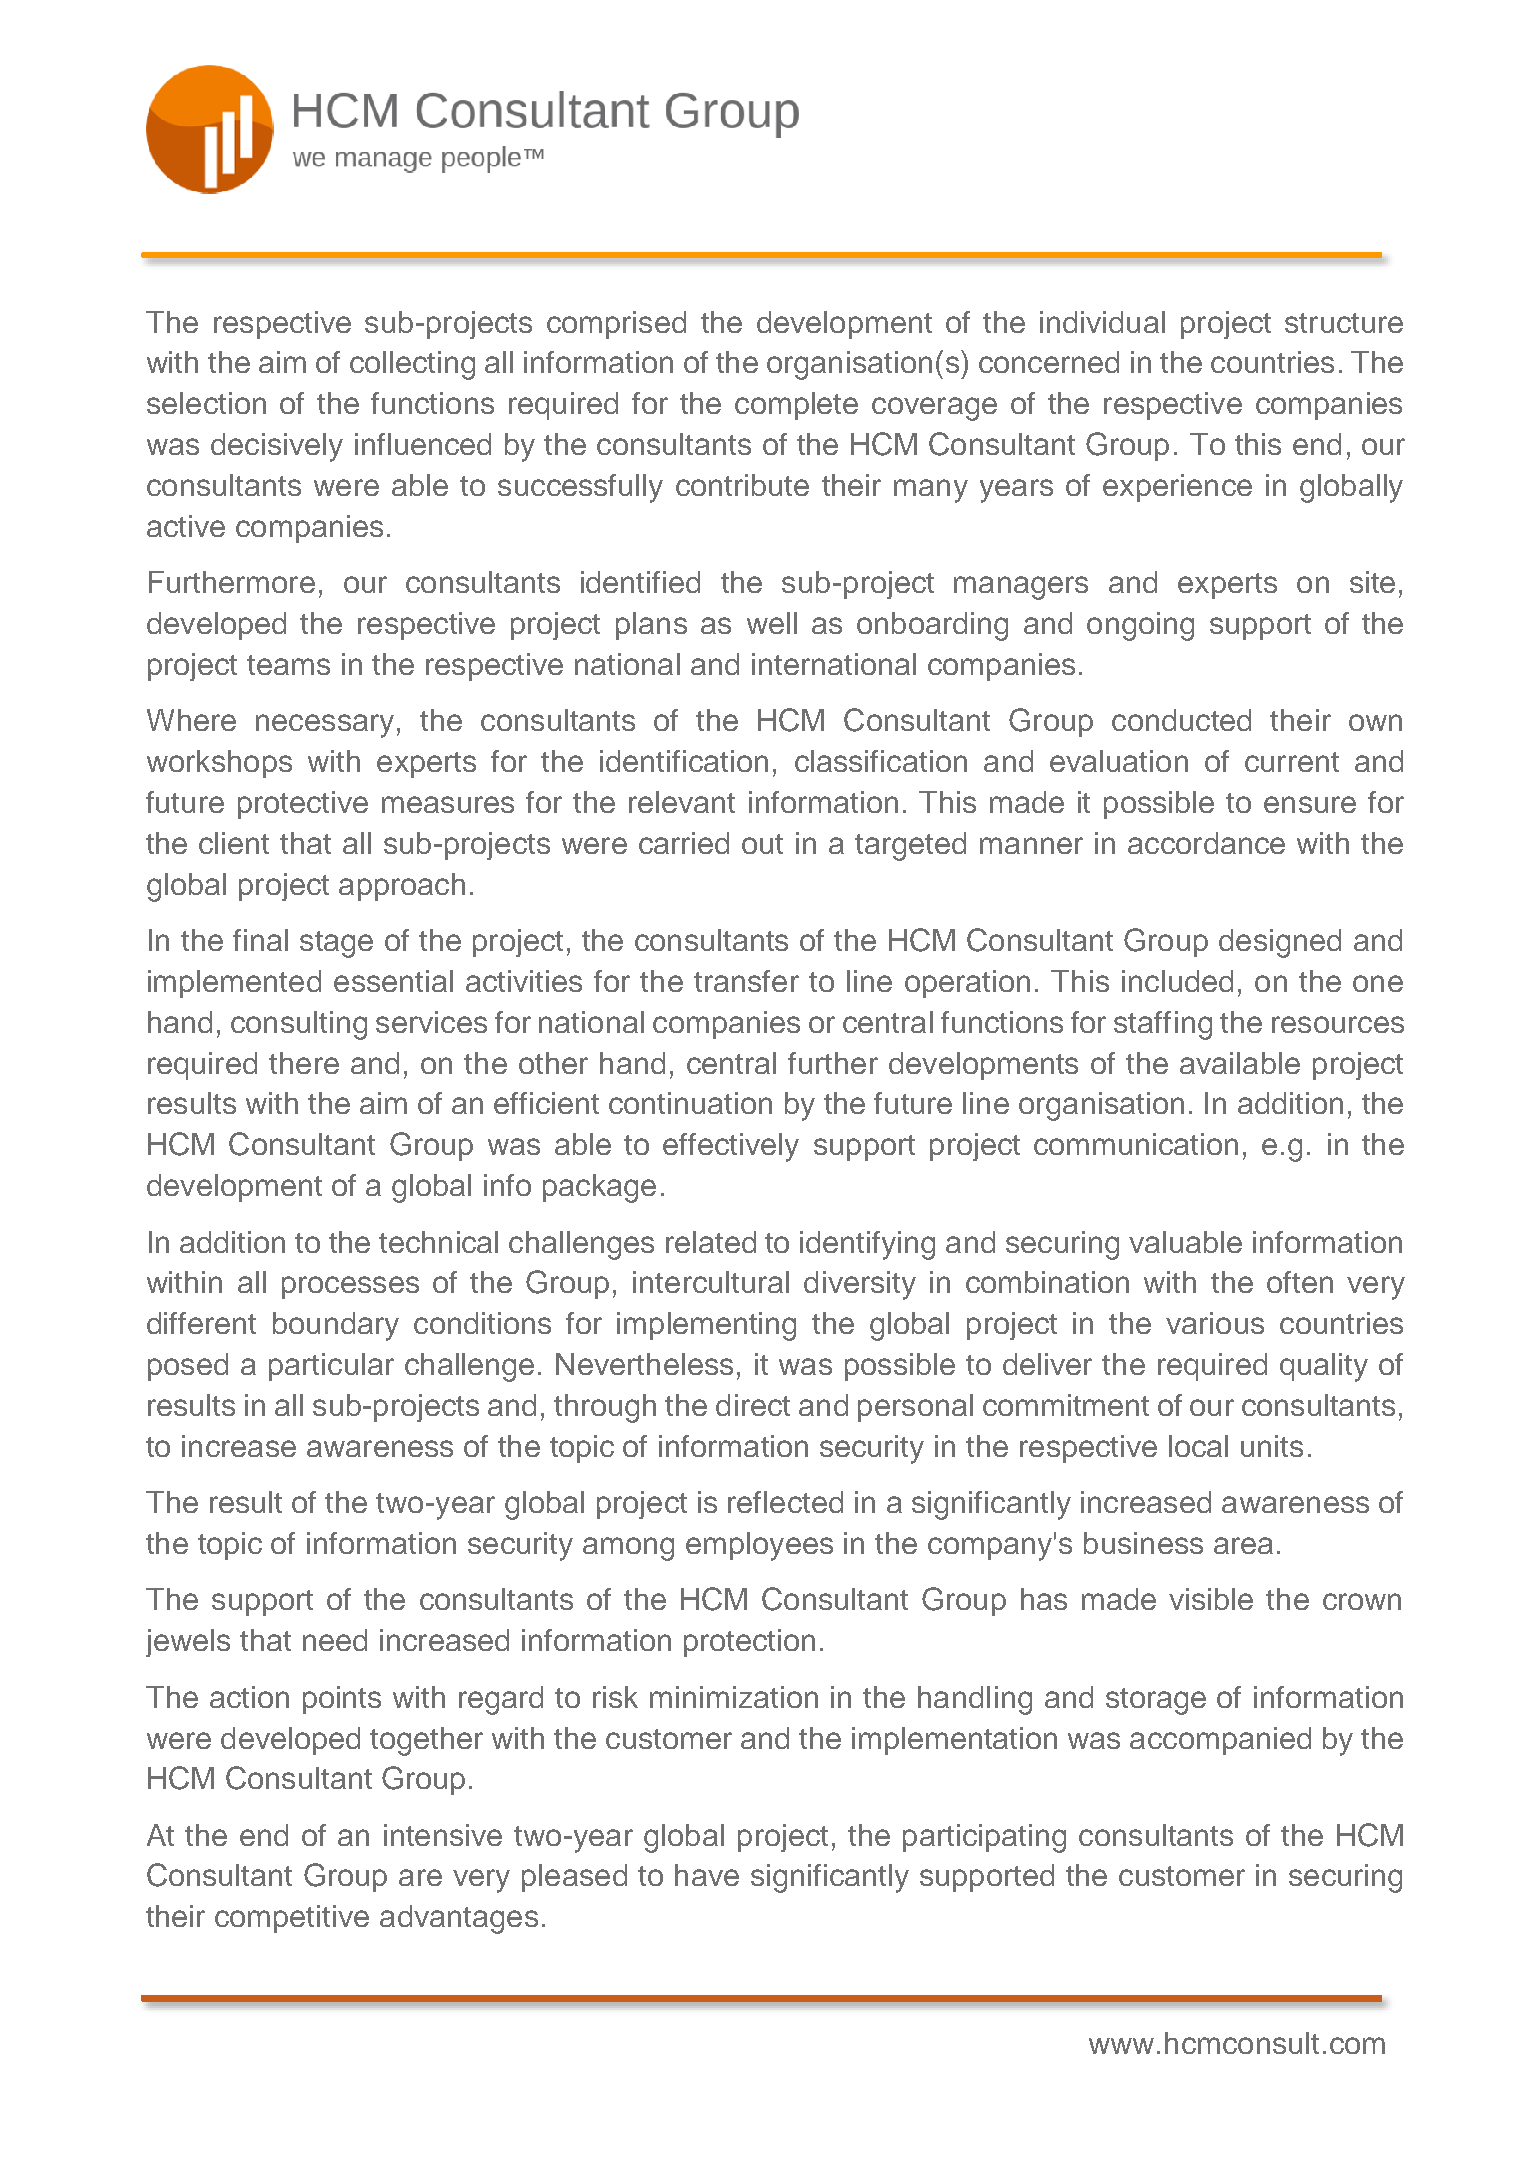  I want to click on processes, so click(350, 1287).
